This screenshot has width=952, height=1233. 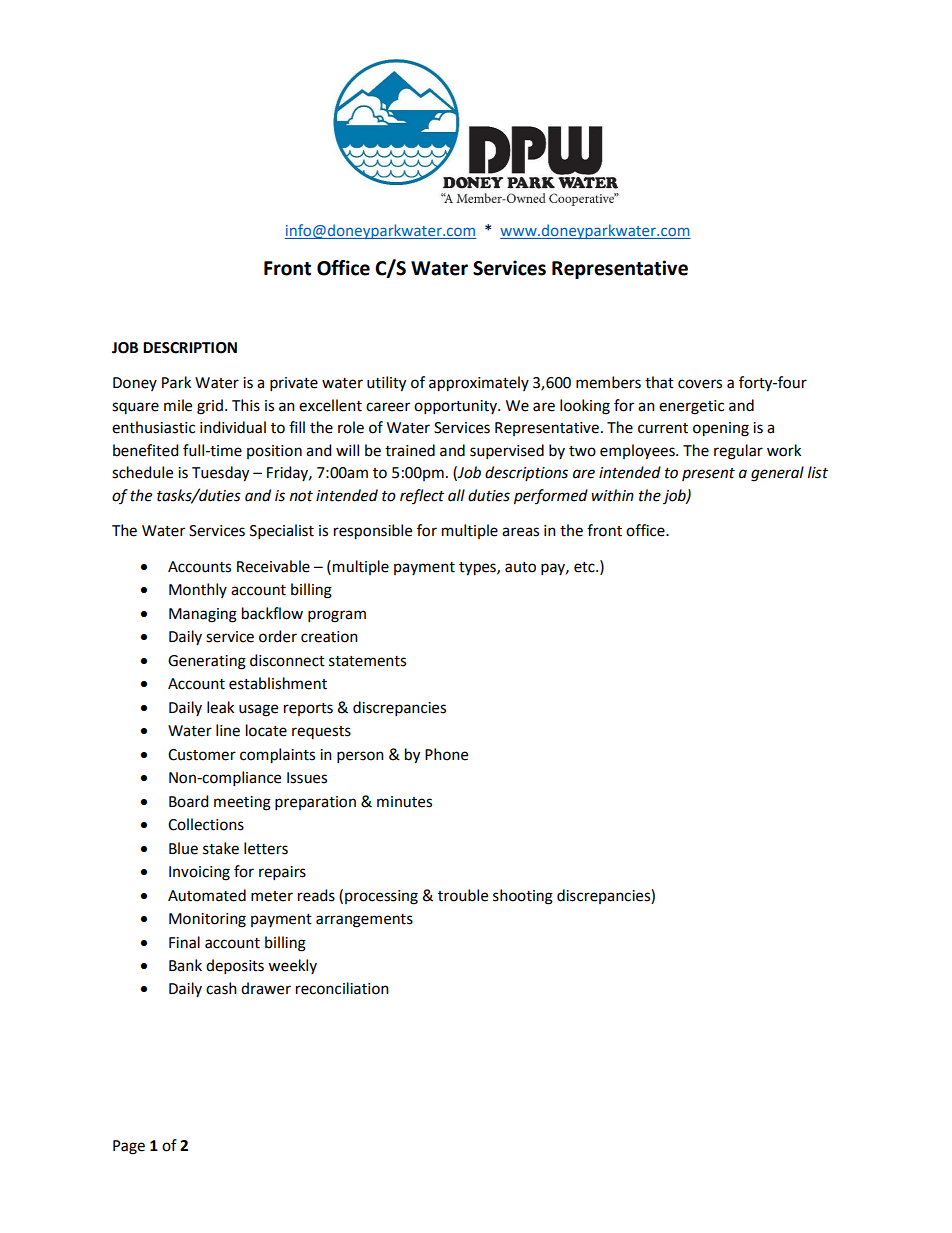 What do you see at coordinates (456, 407) in the screenshot?
I see `opportunity` at bounding box center [456, 407].
